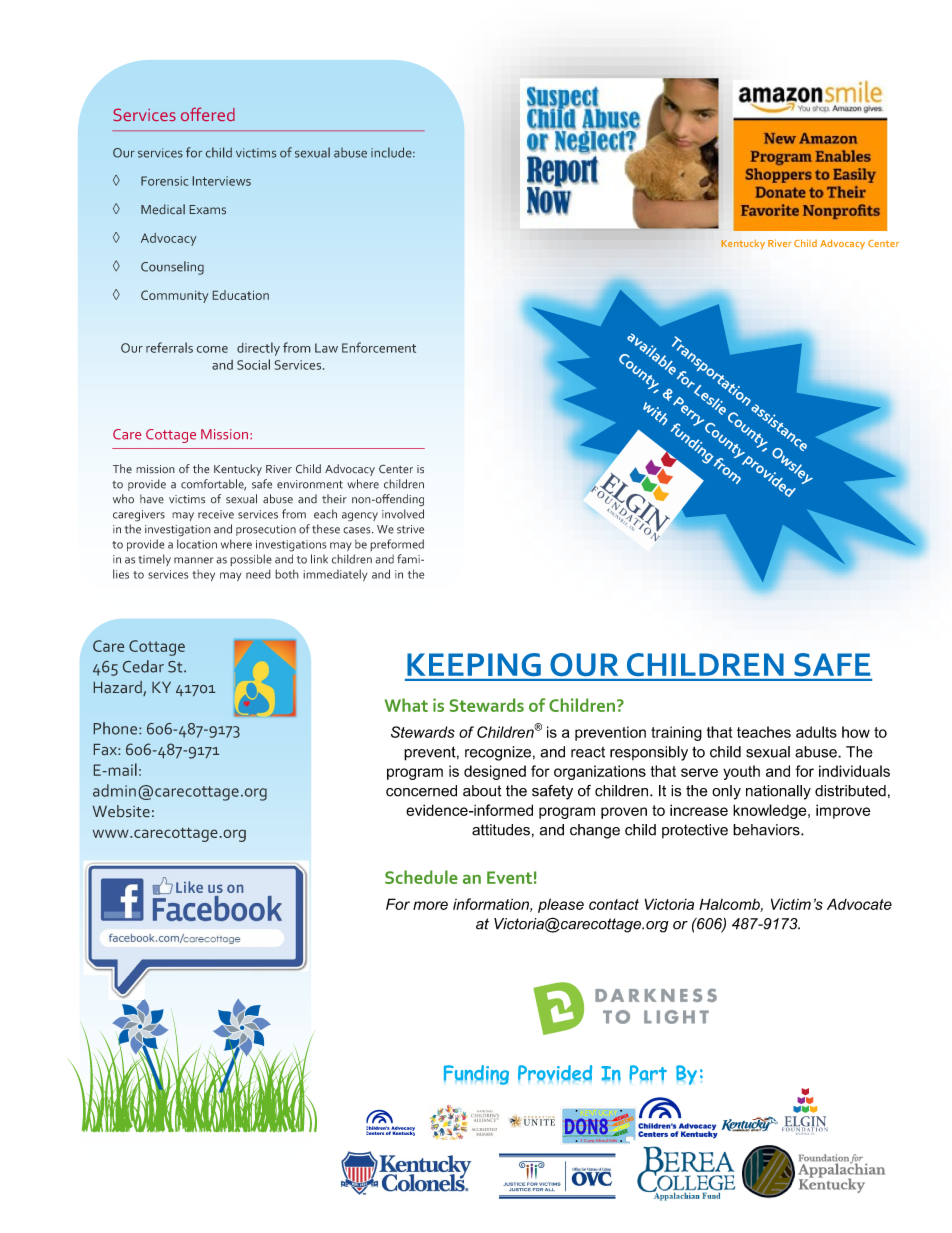  What do you see at coordinates (498, 753) in the screenshot?
I see `recognize` at bounding box center [498, 753].
